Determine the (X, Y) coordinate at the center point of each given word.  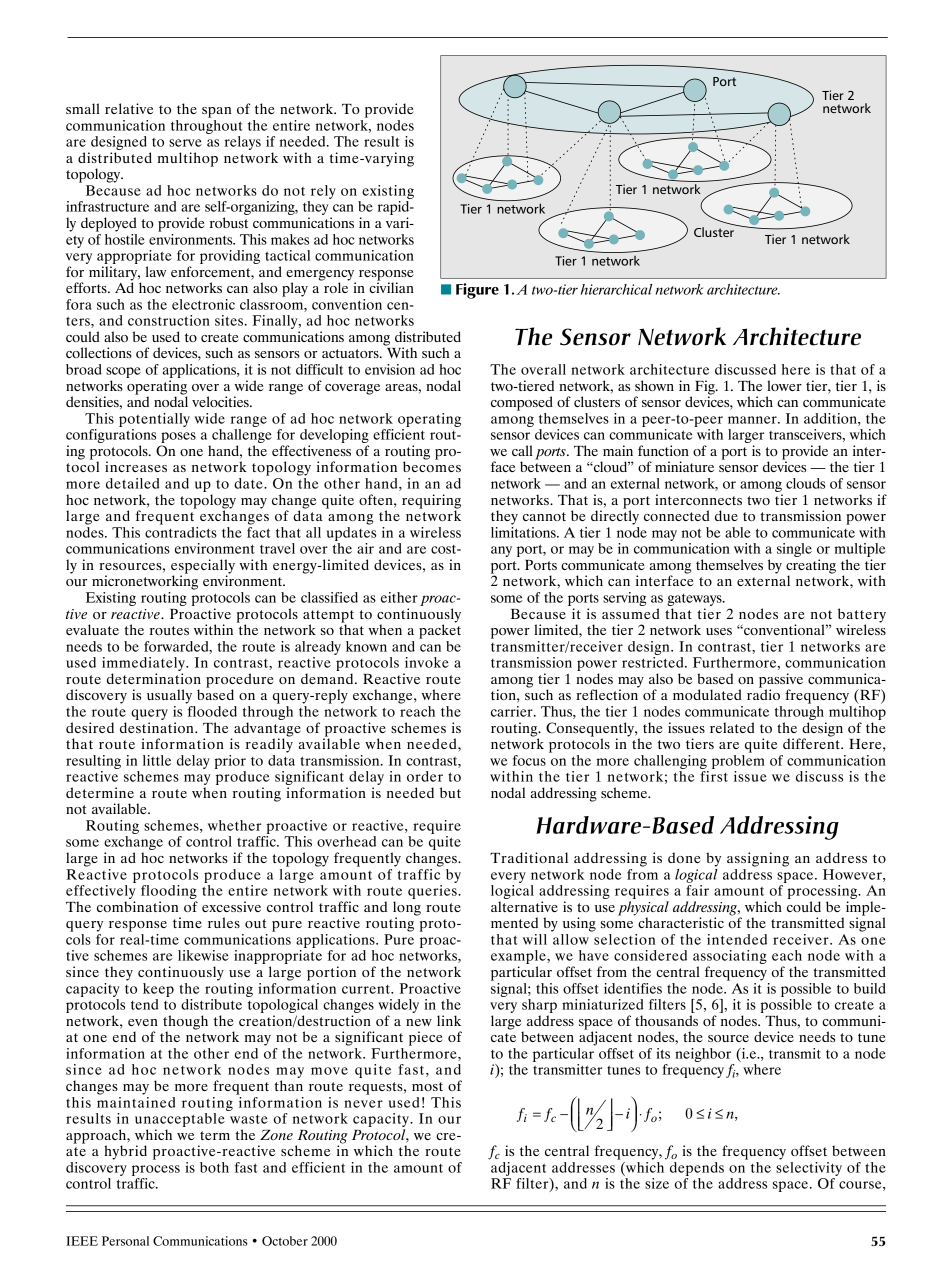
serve (185, 143)
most (427, 1086)
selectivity (809, 1167)
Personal (125, 1241)
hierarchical (616, 289)
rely (323, 192)
